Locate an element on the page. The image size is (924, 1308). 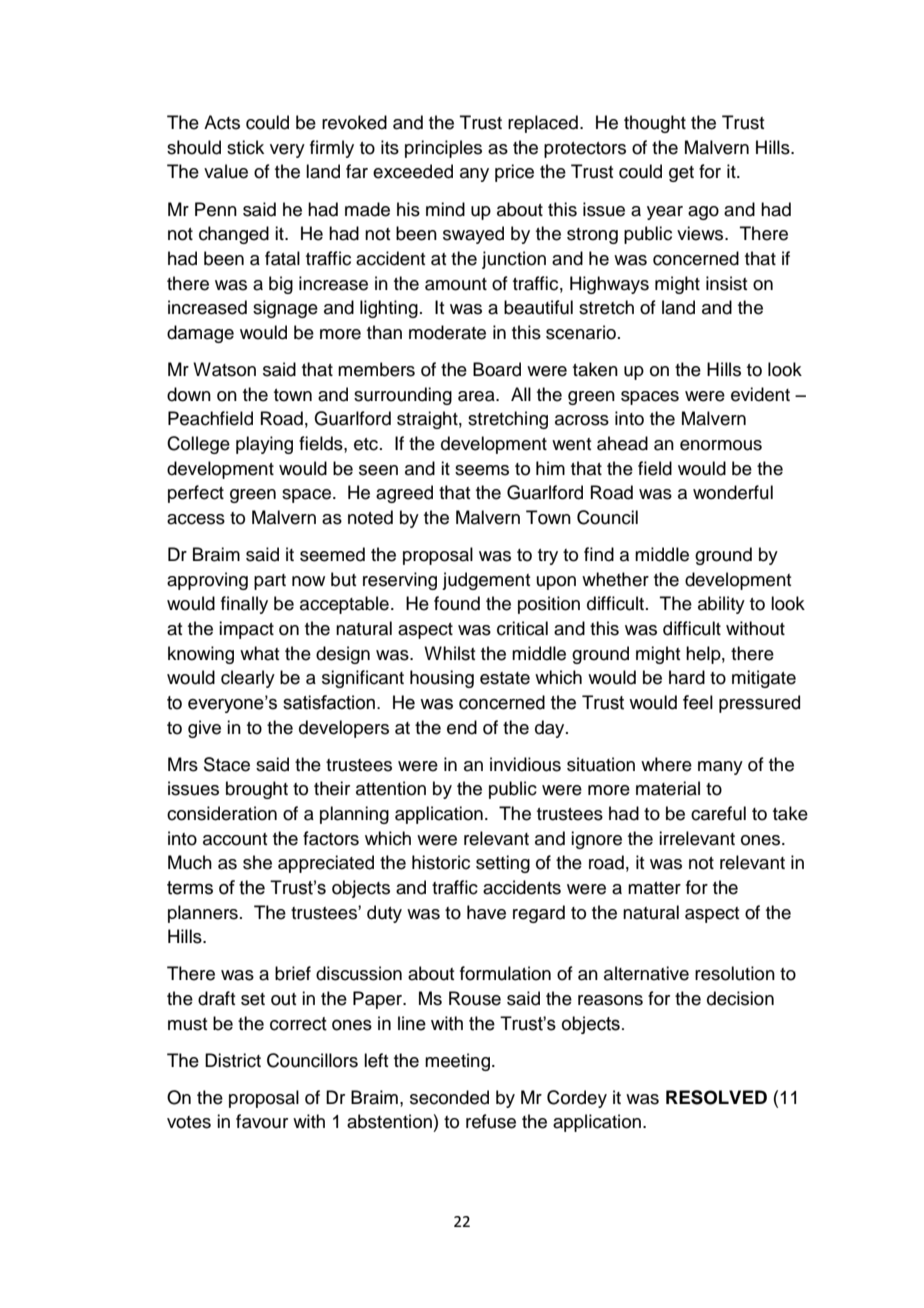
stick is located at coordinates (245, 147).
